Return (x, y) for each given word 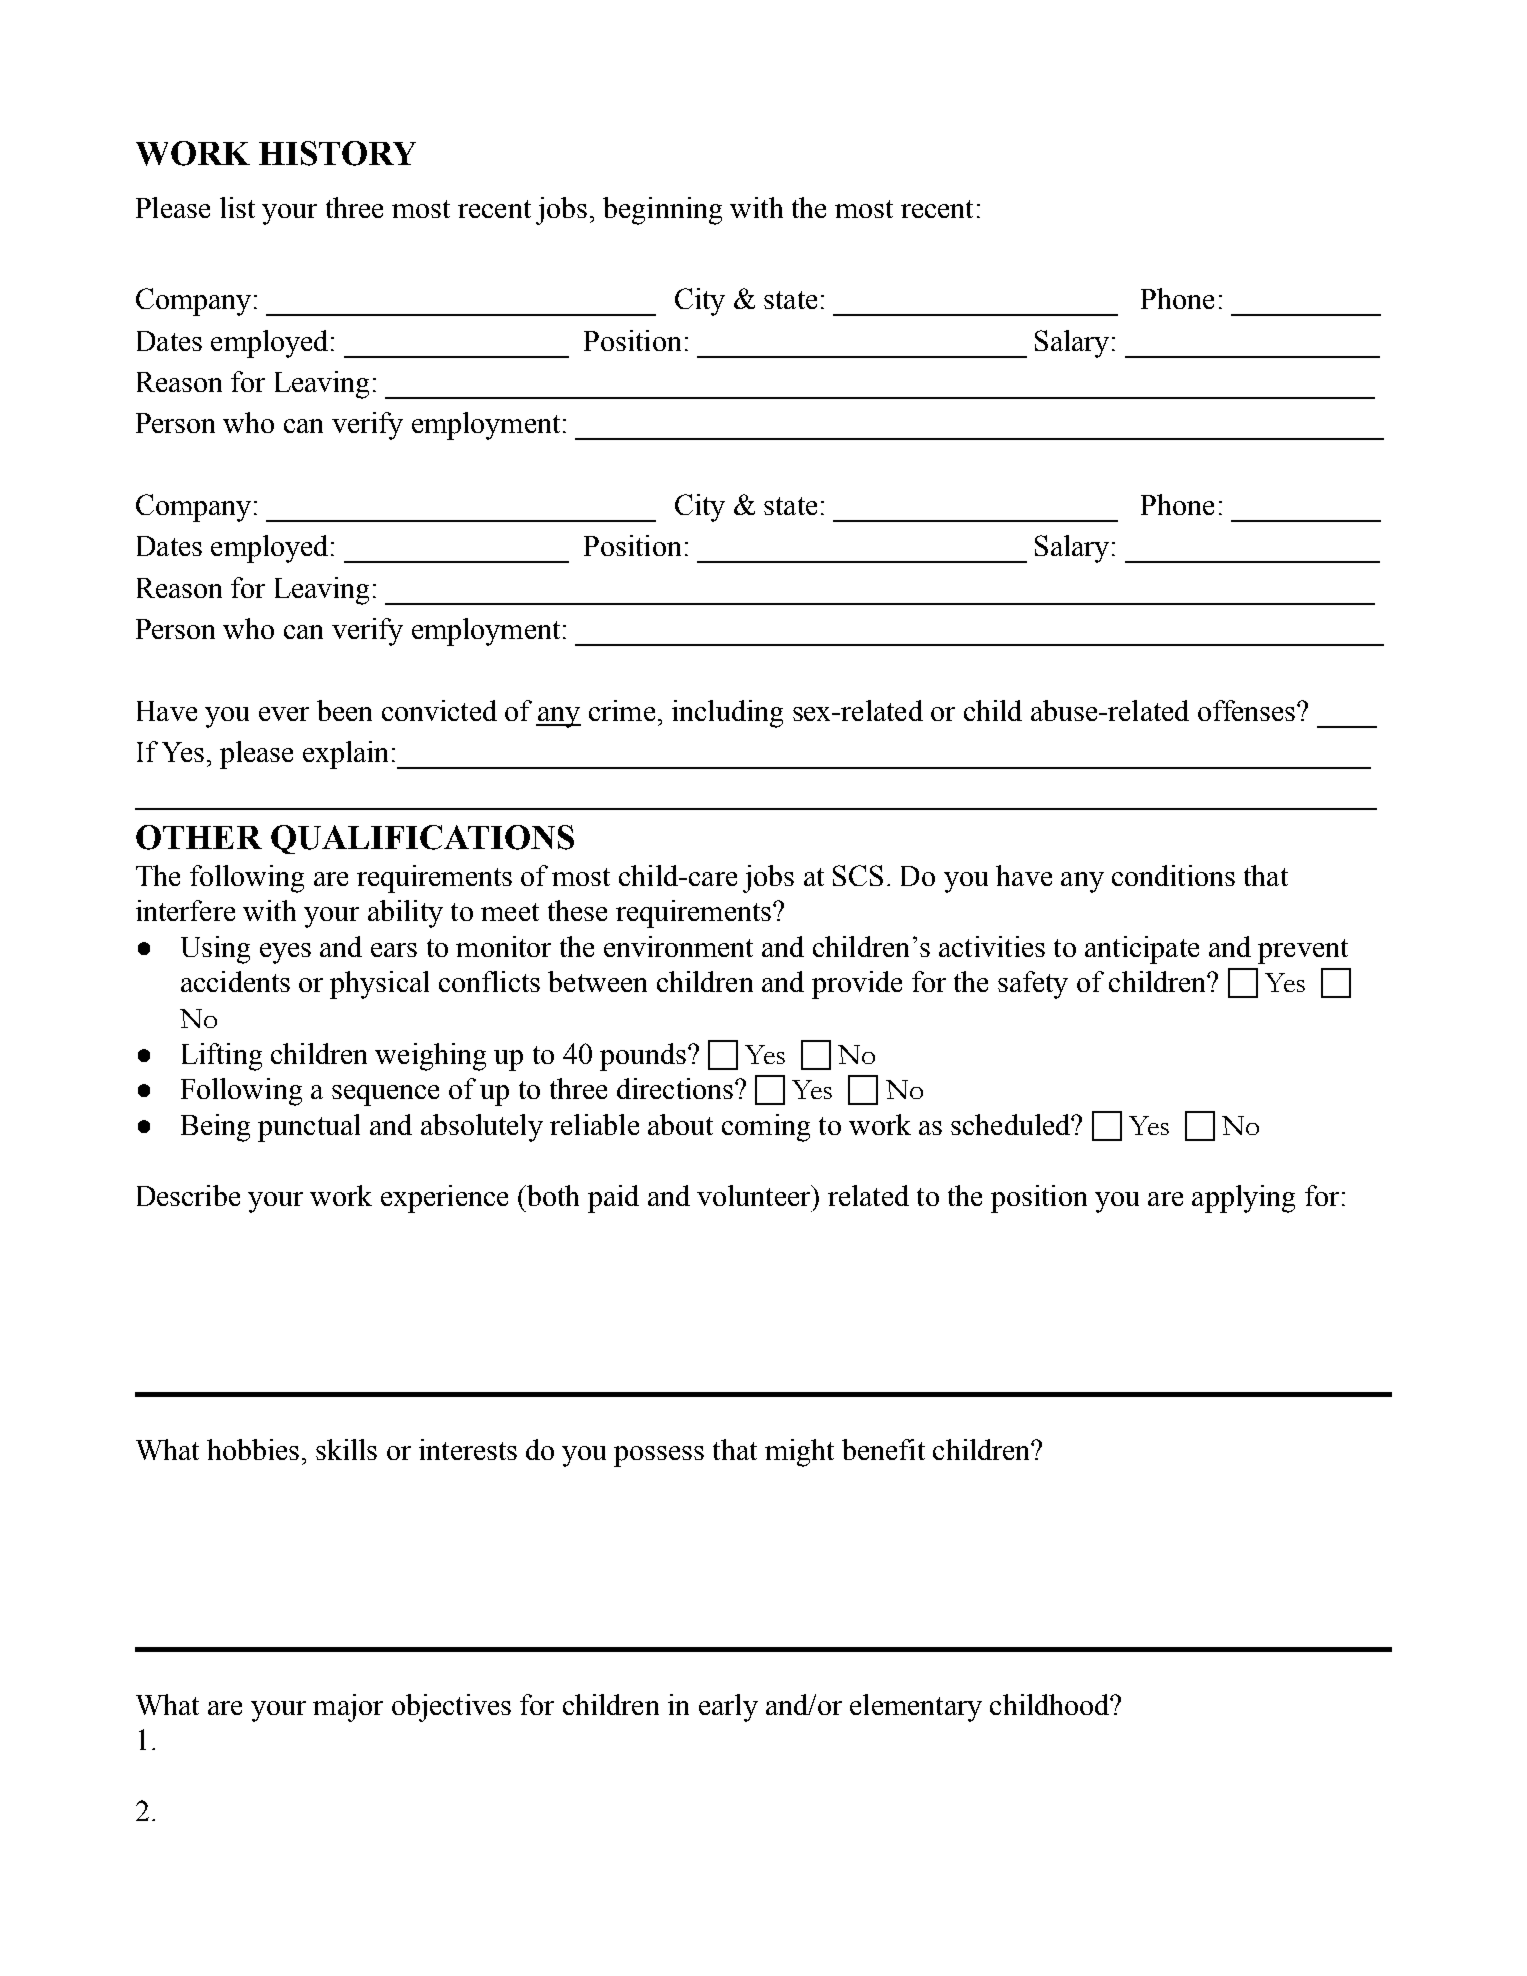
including (727, 714)
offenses (1248, 710)
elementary (916, 1708)
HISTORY (337, 153)
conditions (1173, 875)
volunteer (755, 1195)
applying (1243, 1199)
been (344, 710)
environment (678, 946)
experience (444, 1199)
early (728, 1708)
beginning (662, 211)
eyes (285, 953)
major (348, 1708)
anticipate (1142, 950)
